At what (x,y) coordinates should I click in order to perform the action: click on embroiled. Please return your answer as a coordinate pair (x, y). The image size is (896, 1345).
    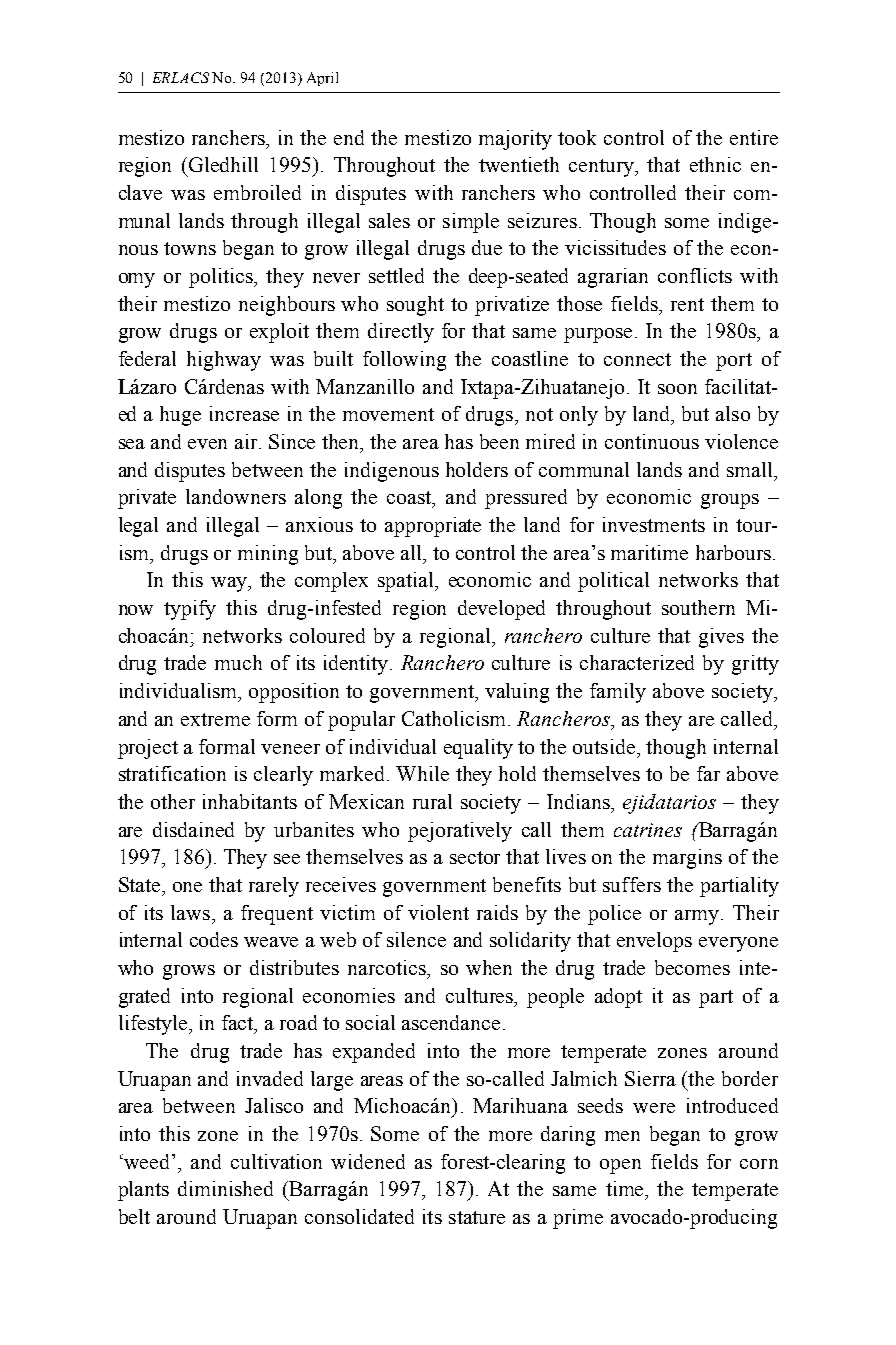
    Looking at the image, I should click on (257, 192).
